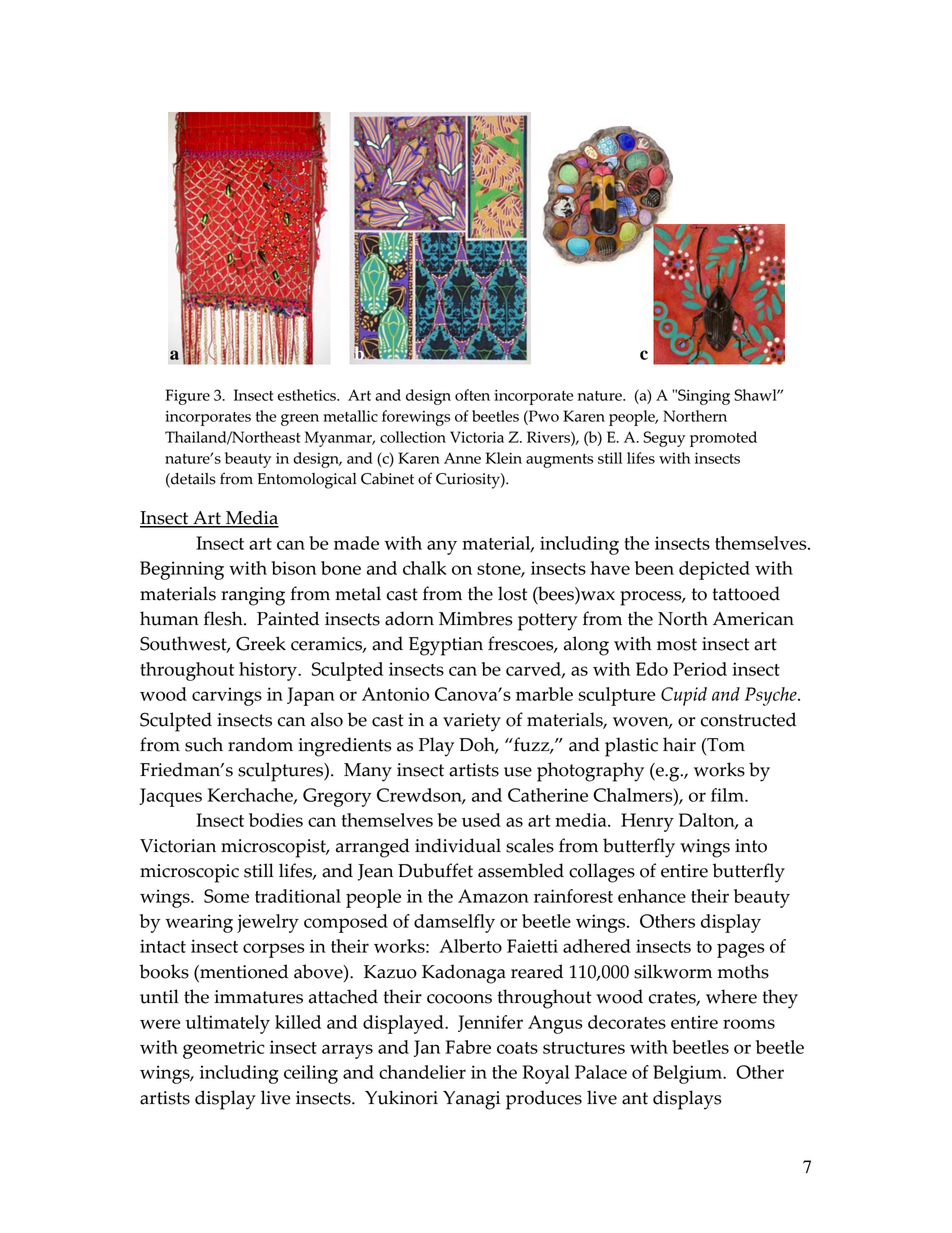 This screenshot has height=1233, width=952. Describe the element at coordinates (723, 439) in the screenshot. I see `promoted` at that location.
